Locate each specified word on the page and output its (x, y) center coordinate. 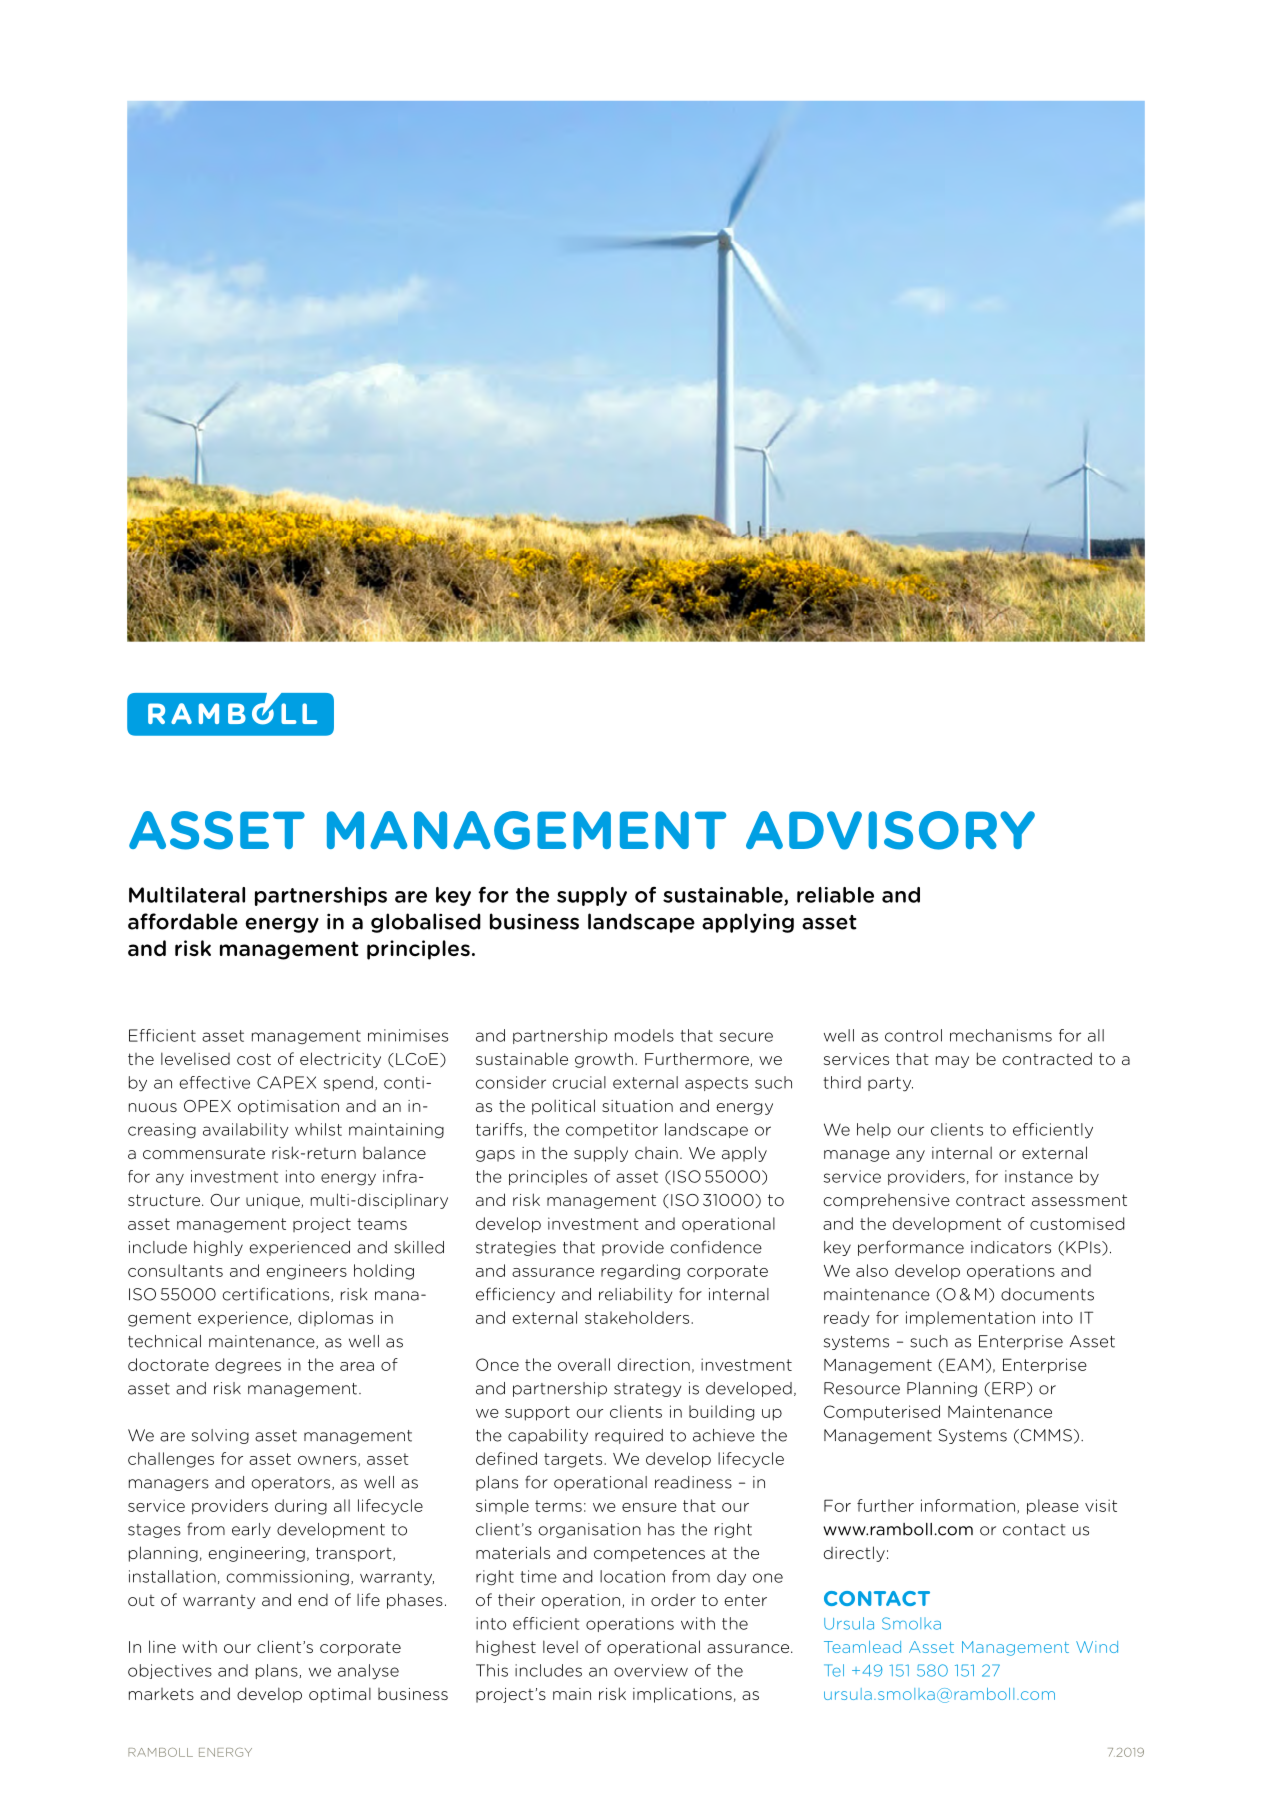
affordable (183, 921)
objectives (170, 1671)
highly (218, 1248)
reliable (835, 895)
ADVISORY (890, 830)
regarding (640, 1272)
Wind (1097, 1647)
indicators (1011, 1247)
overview (651, 1670)
